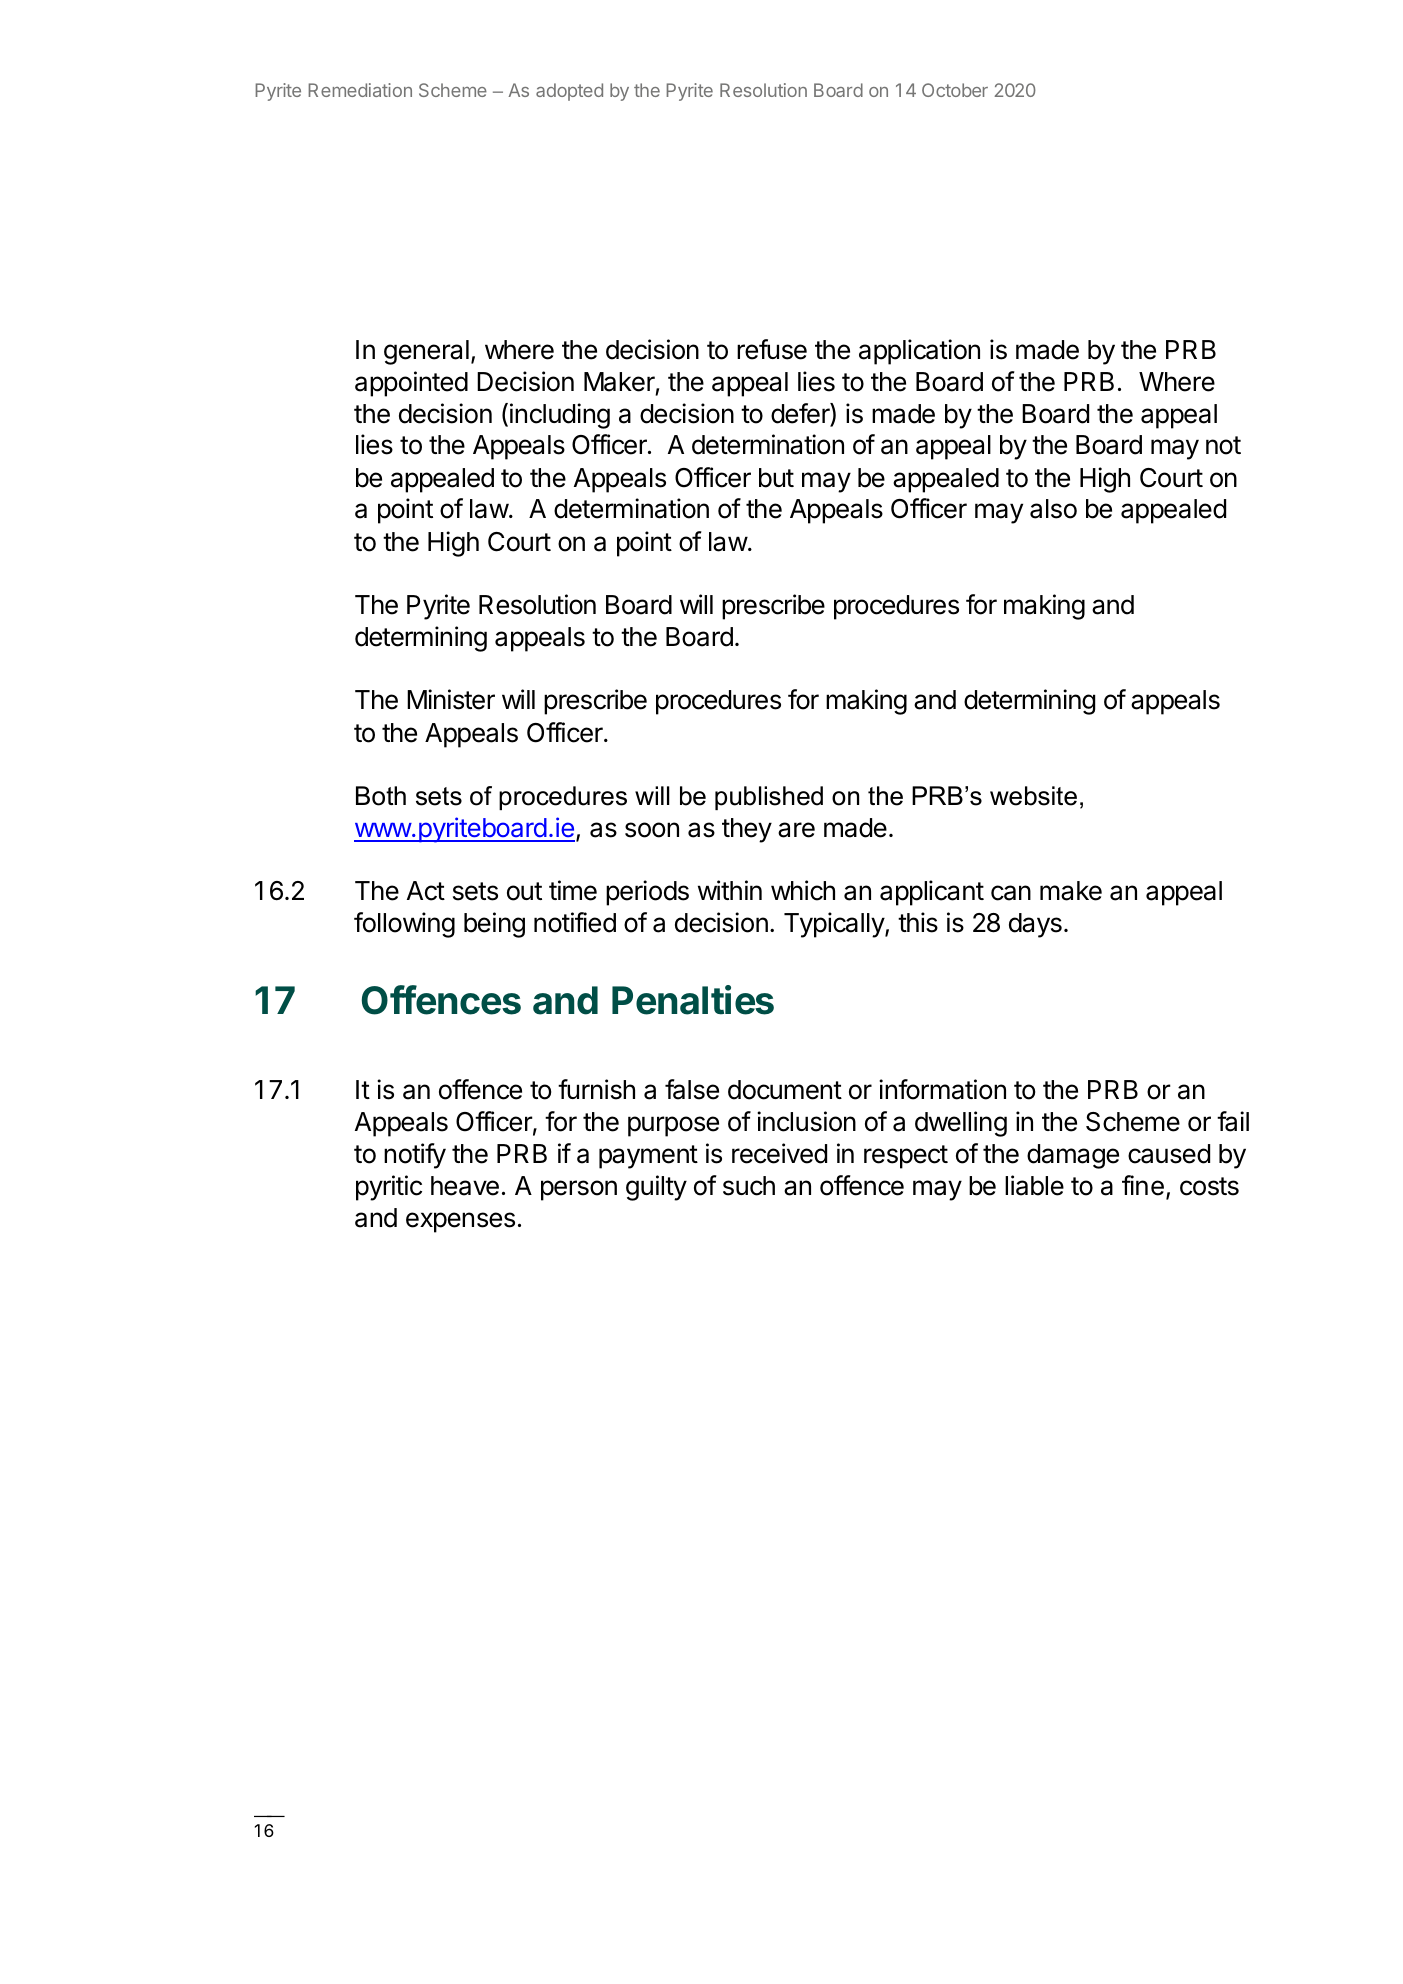 The height and width of the document is (1984, 1403). Describe the element at coordinates (955, 90) in the document. I see `October` at that location.
